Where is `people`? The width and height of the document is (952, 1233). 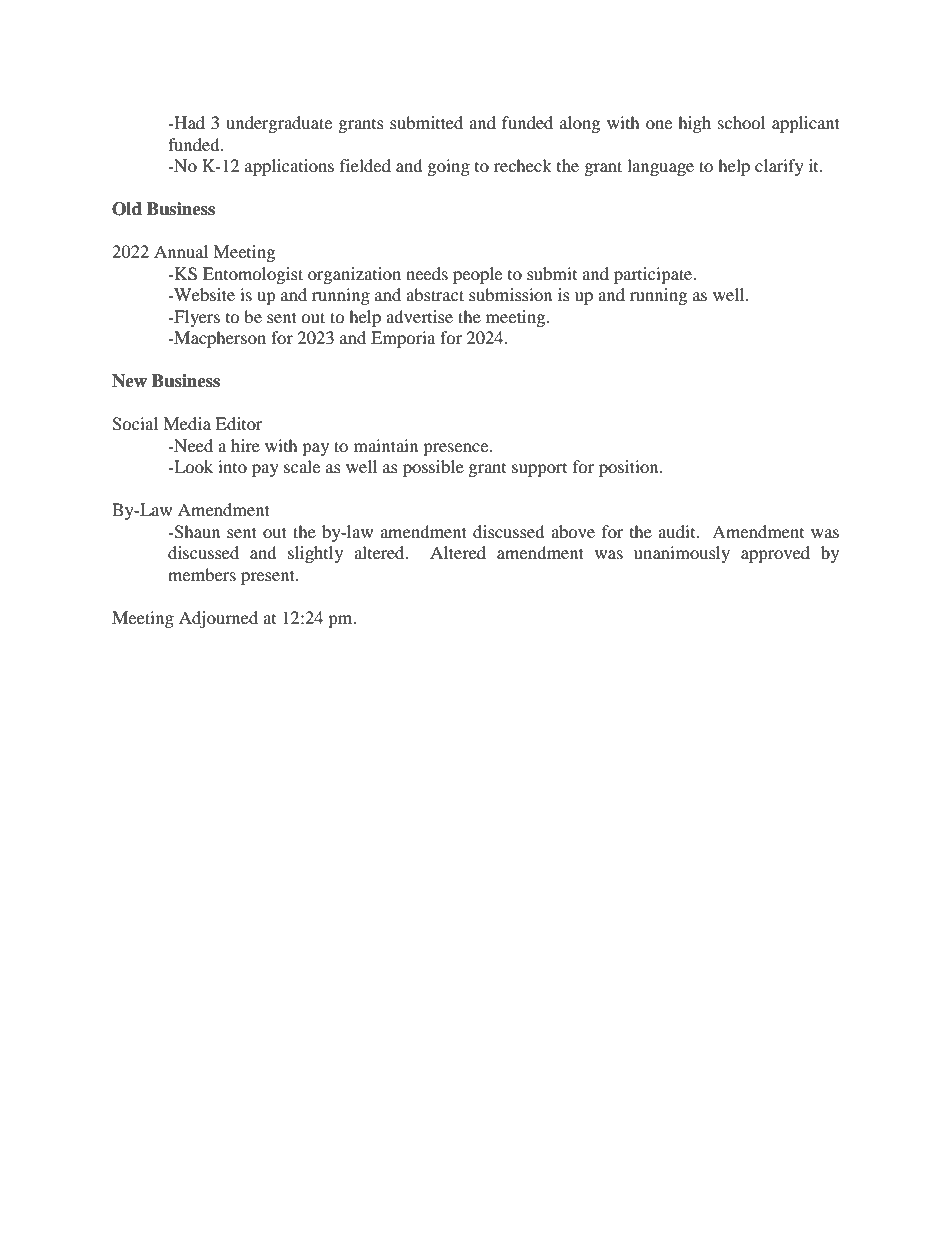 people is located at coordinates (477, 275).
